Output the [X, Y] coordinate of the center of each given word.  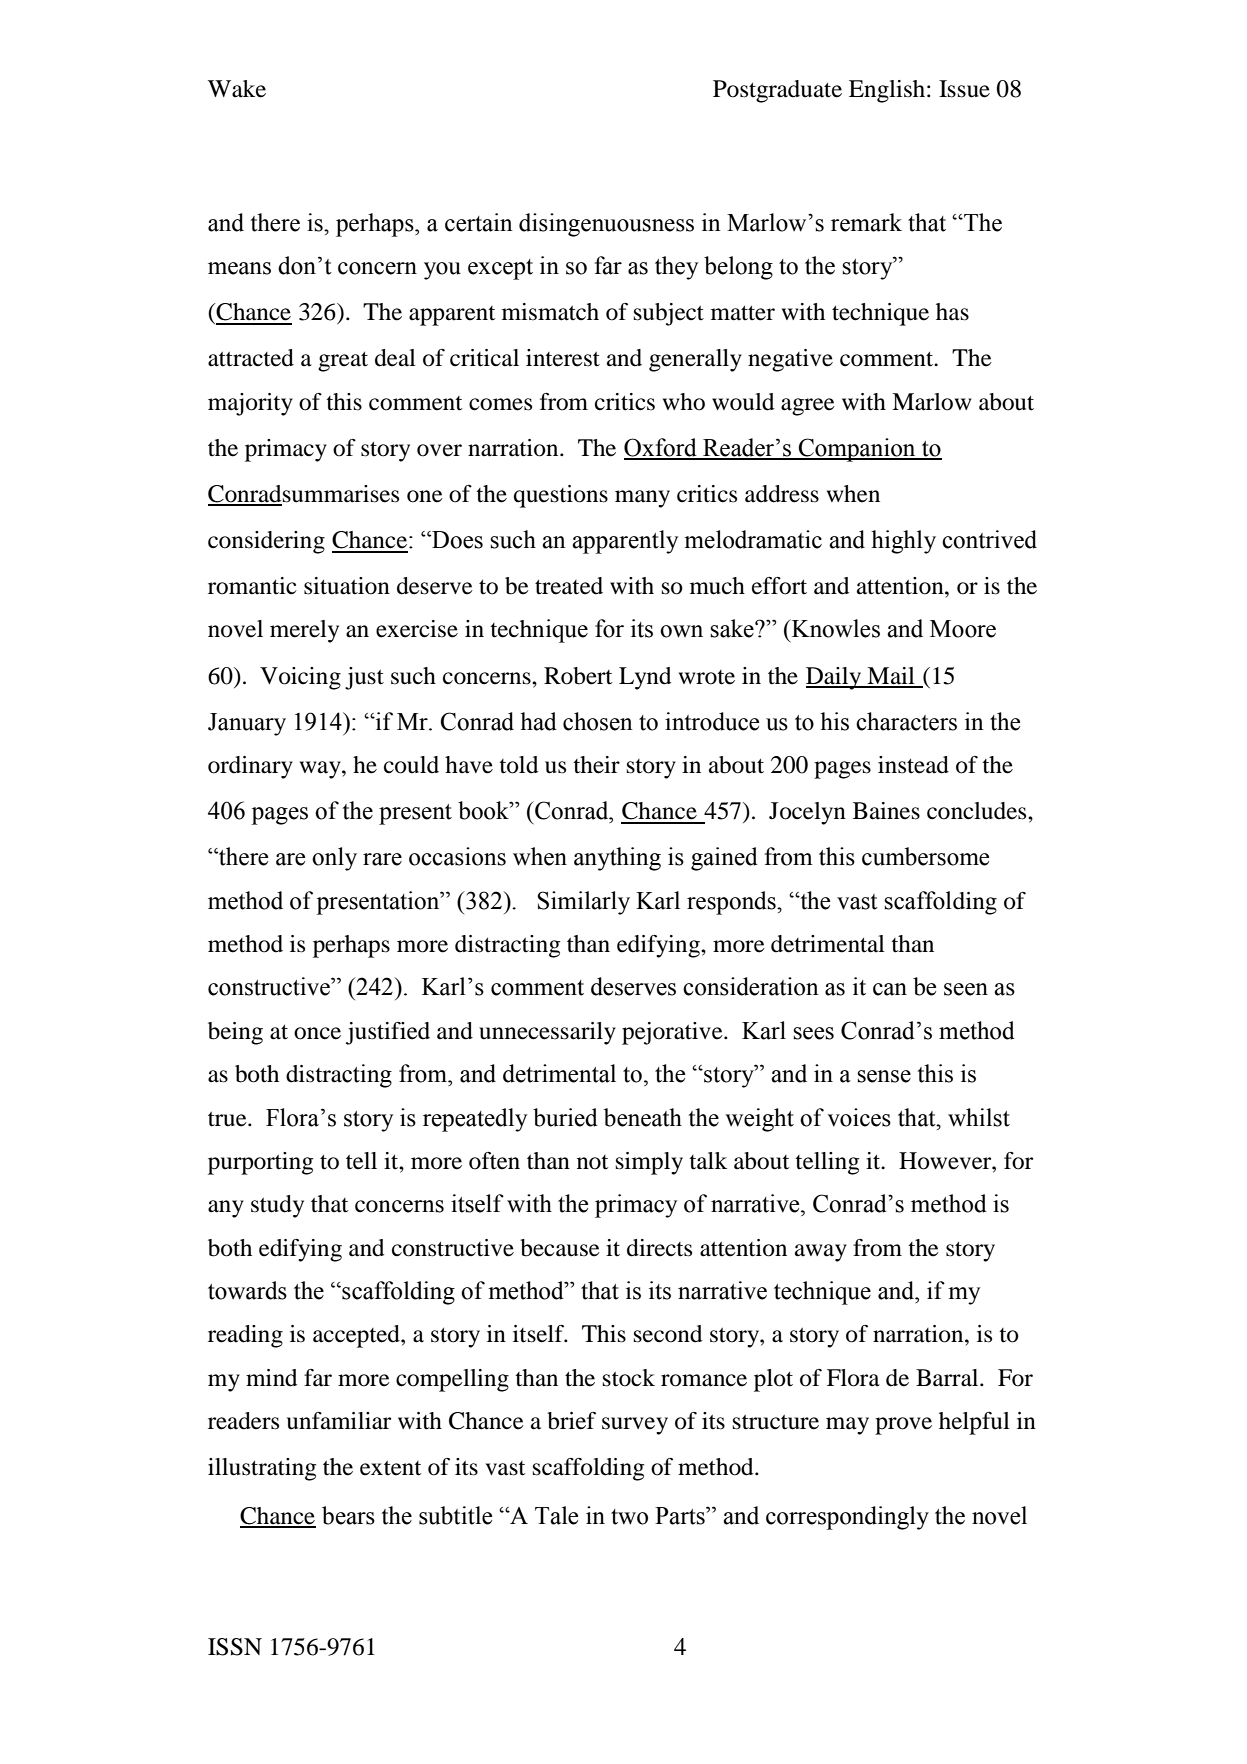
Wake [237, 89]
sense [884, 1076]
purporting [260, 1163]
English [888, 91]
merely [304, 631]
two [629, 1517]
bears [348, 1515]
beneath [643, 1117]
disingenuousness [606, 225]
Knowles [835, 628]
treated [569, 586]
